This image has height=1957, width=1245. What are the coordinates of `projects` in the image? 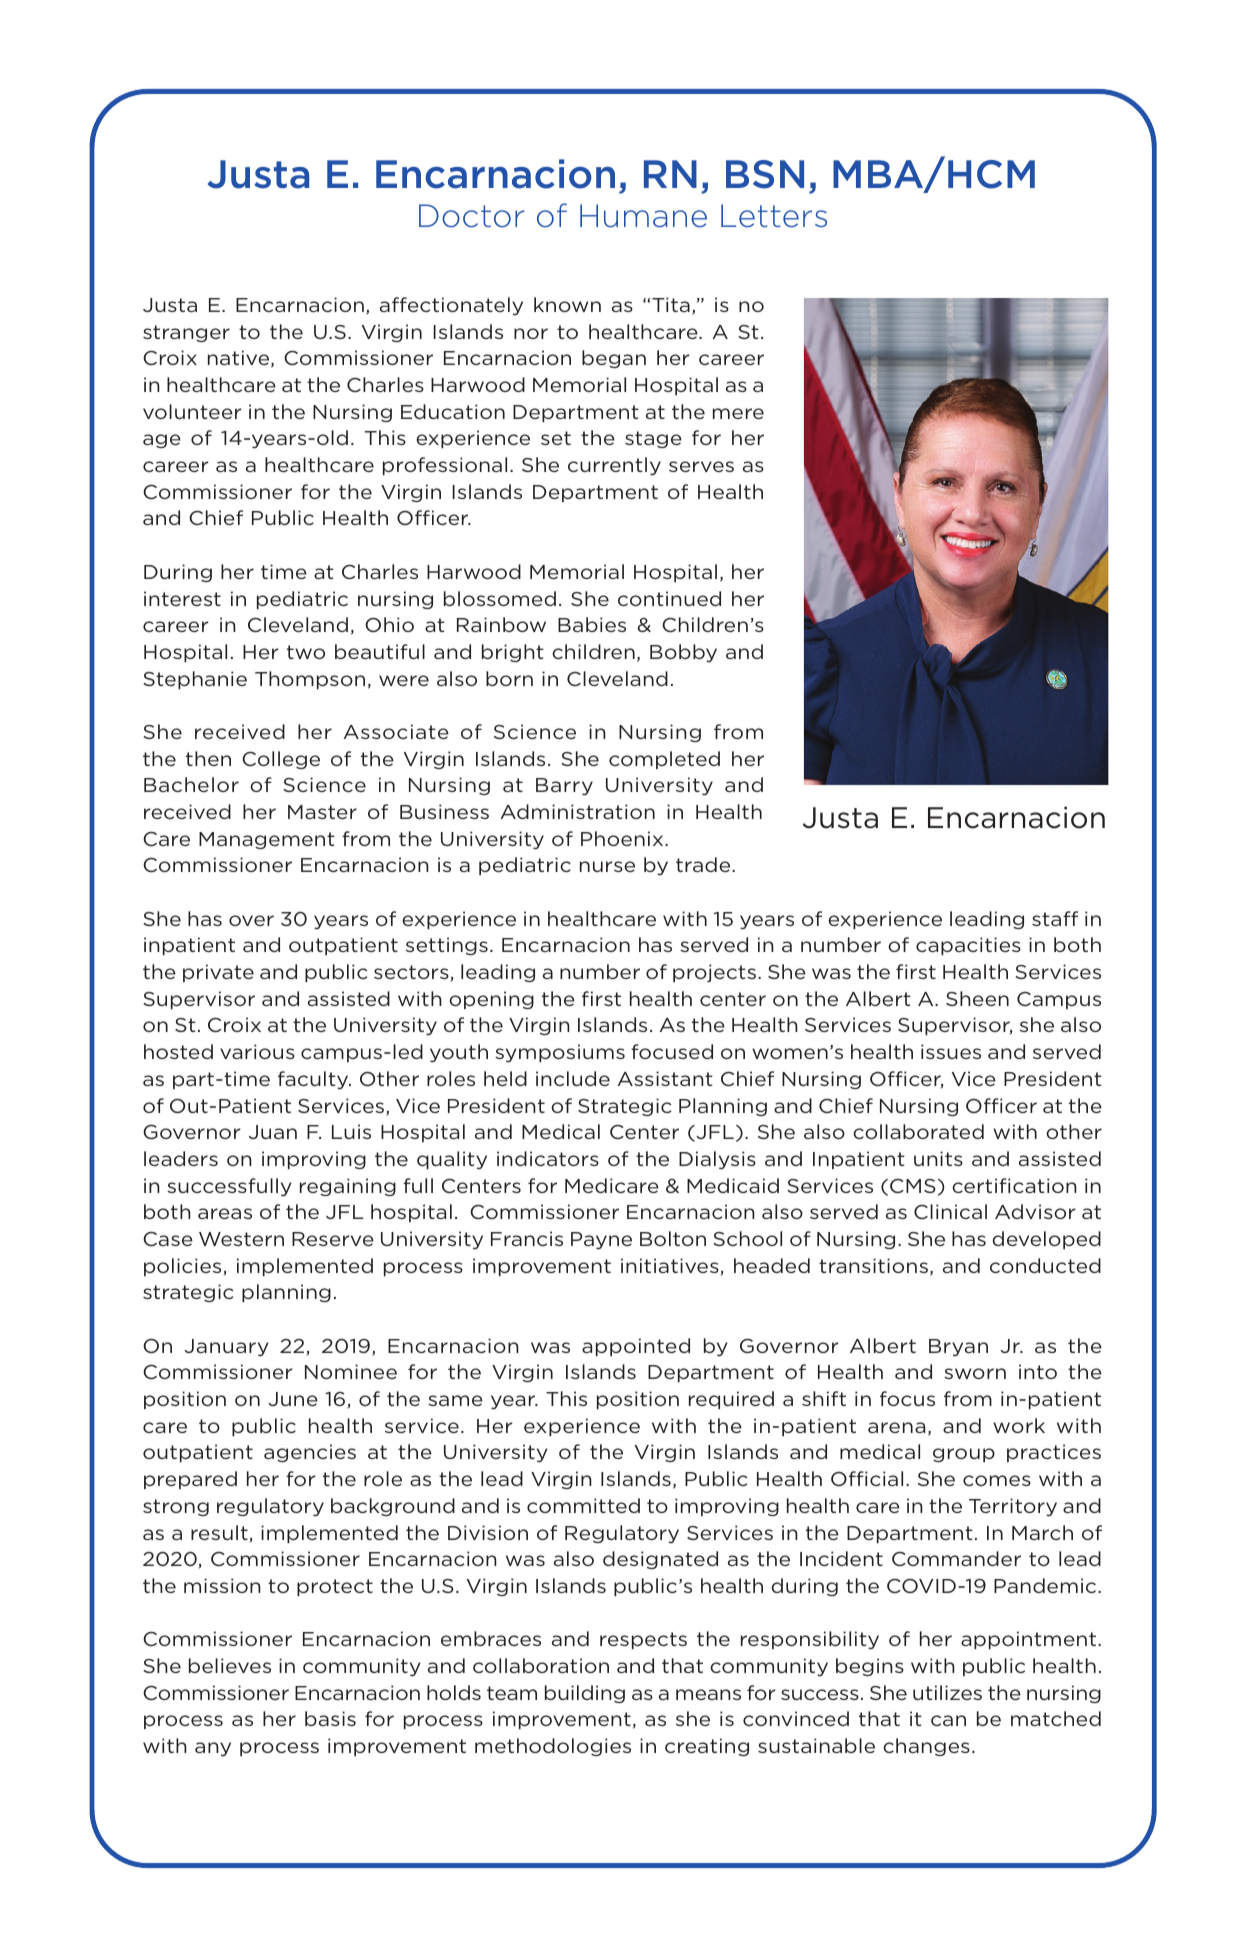 It's located at (714, 973).
